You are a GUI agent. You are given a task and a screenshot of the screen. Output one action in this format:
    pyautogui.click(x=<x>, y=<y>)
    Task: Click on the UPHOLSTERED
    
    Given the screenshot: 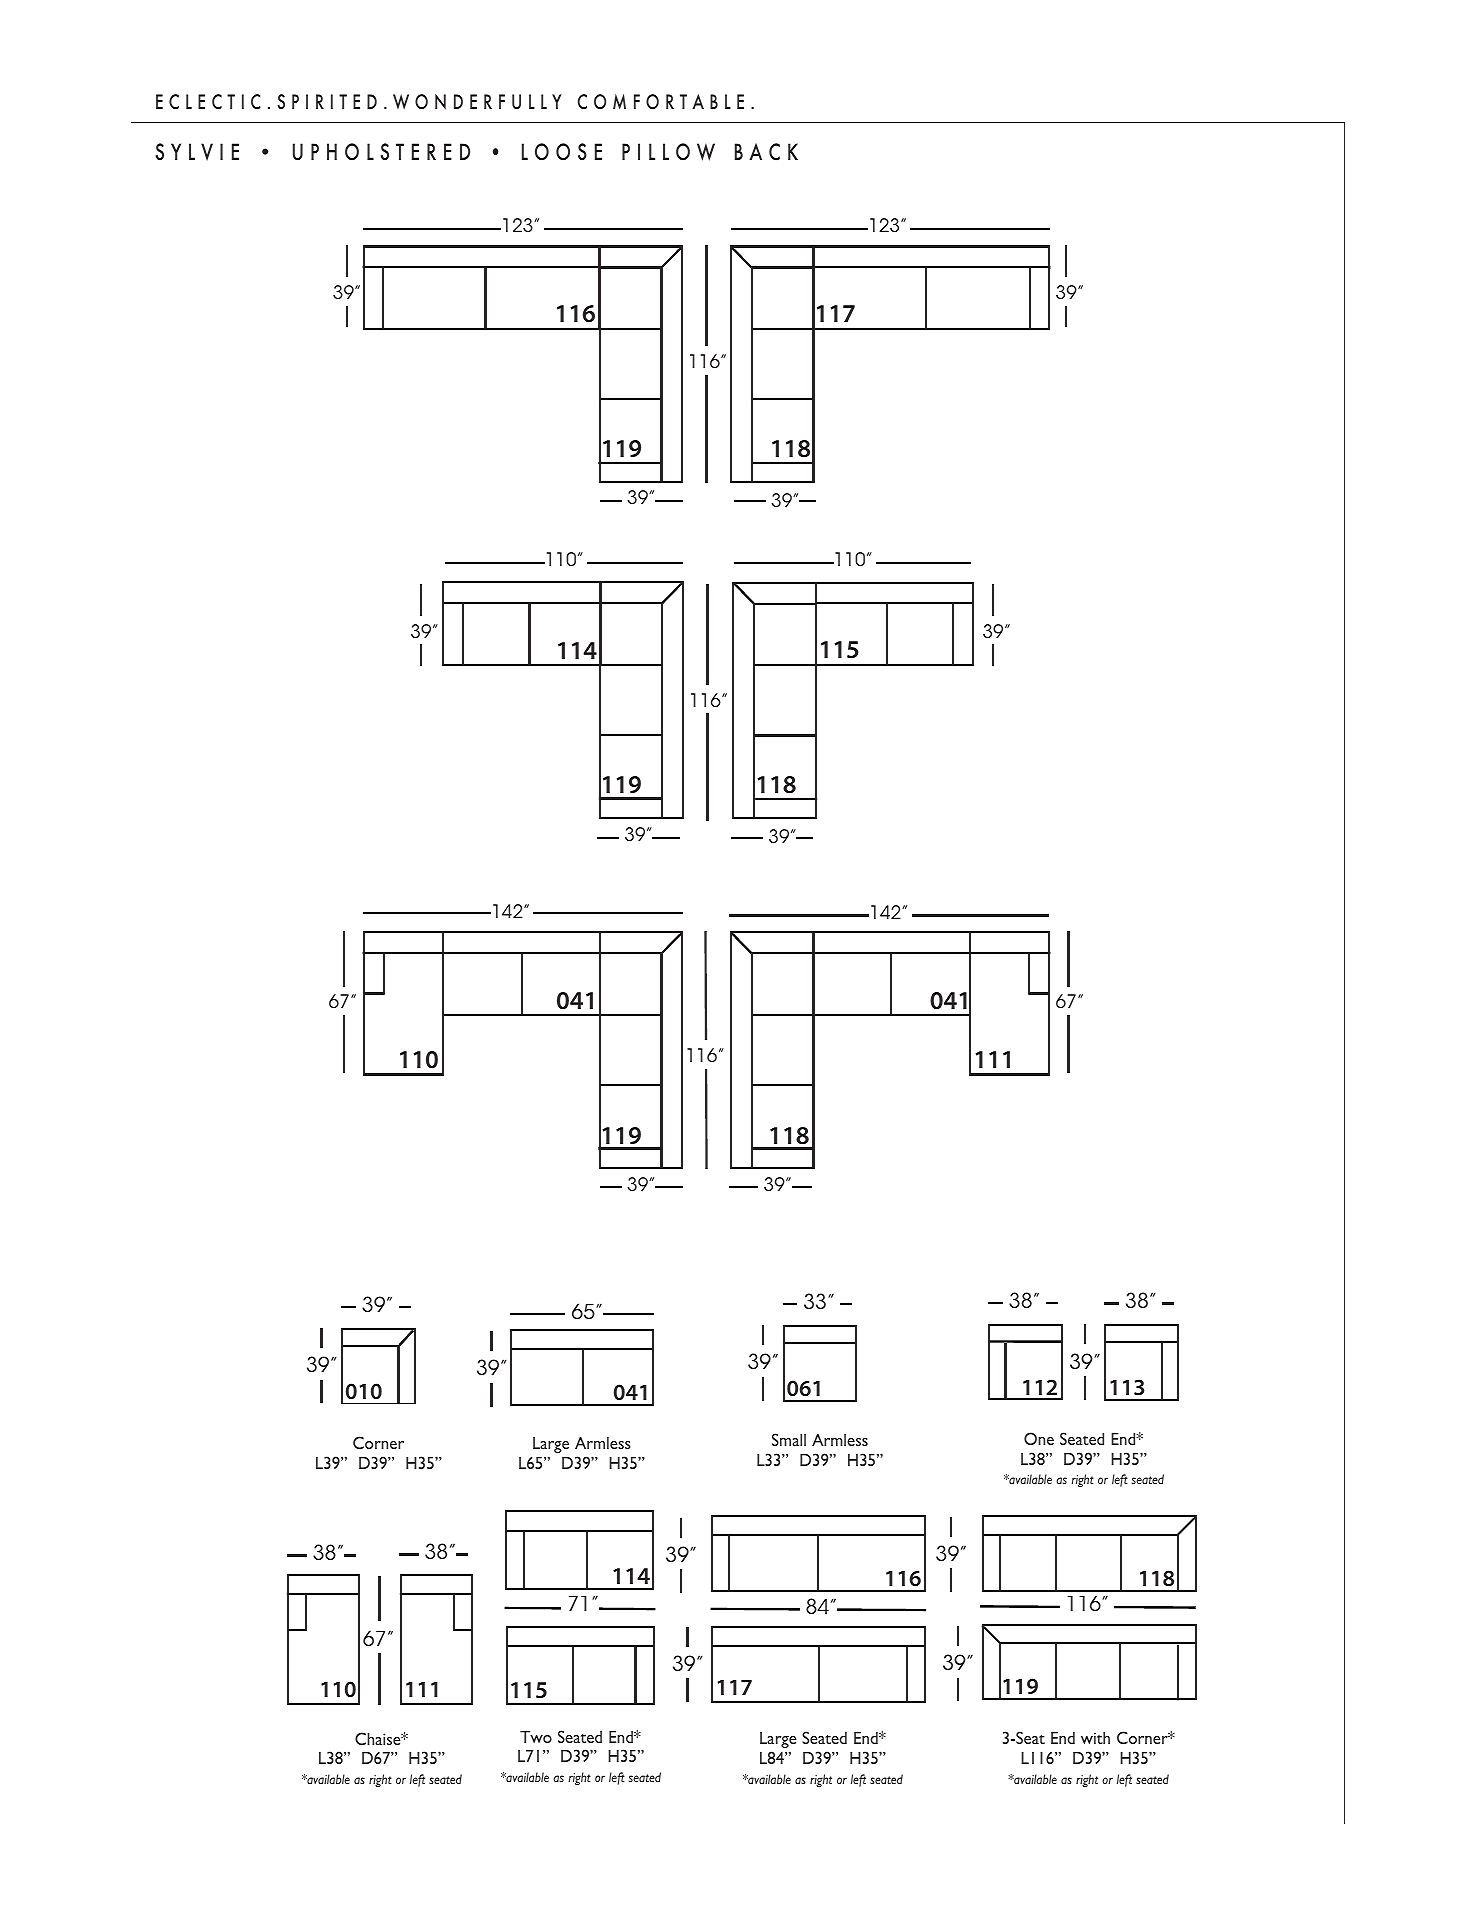 What is the action you would take?
    pyautogui.click(x=381, y=152)
